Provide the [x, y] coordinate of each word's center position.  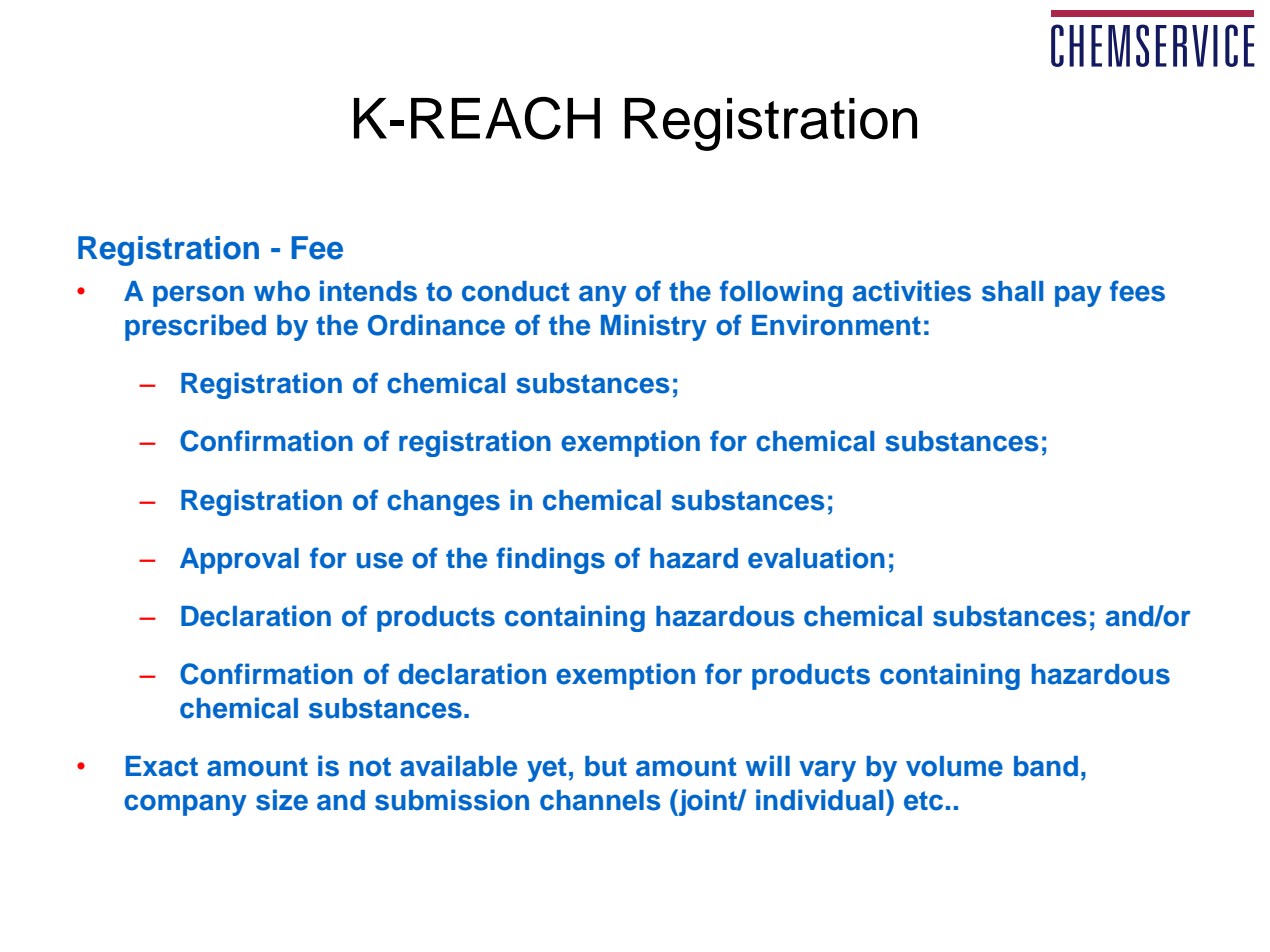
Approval [239, 561]
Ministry [654, 327]
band [1046, 766]
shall [1012, 291]
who [282, 291]
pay [1078, 296]
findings [550, 560]
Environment [836, 325]
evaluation [816, 558]
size [282, 800]
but [606, 766]
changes [443, 503]
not [370, 767]
